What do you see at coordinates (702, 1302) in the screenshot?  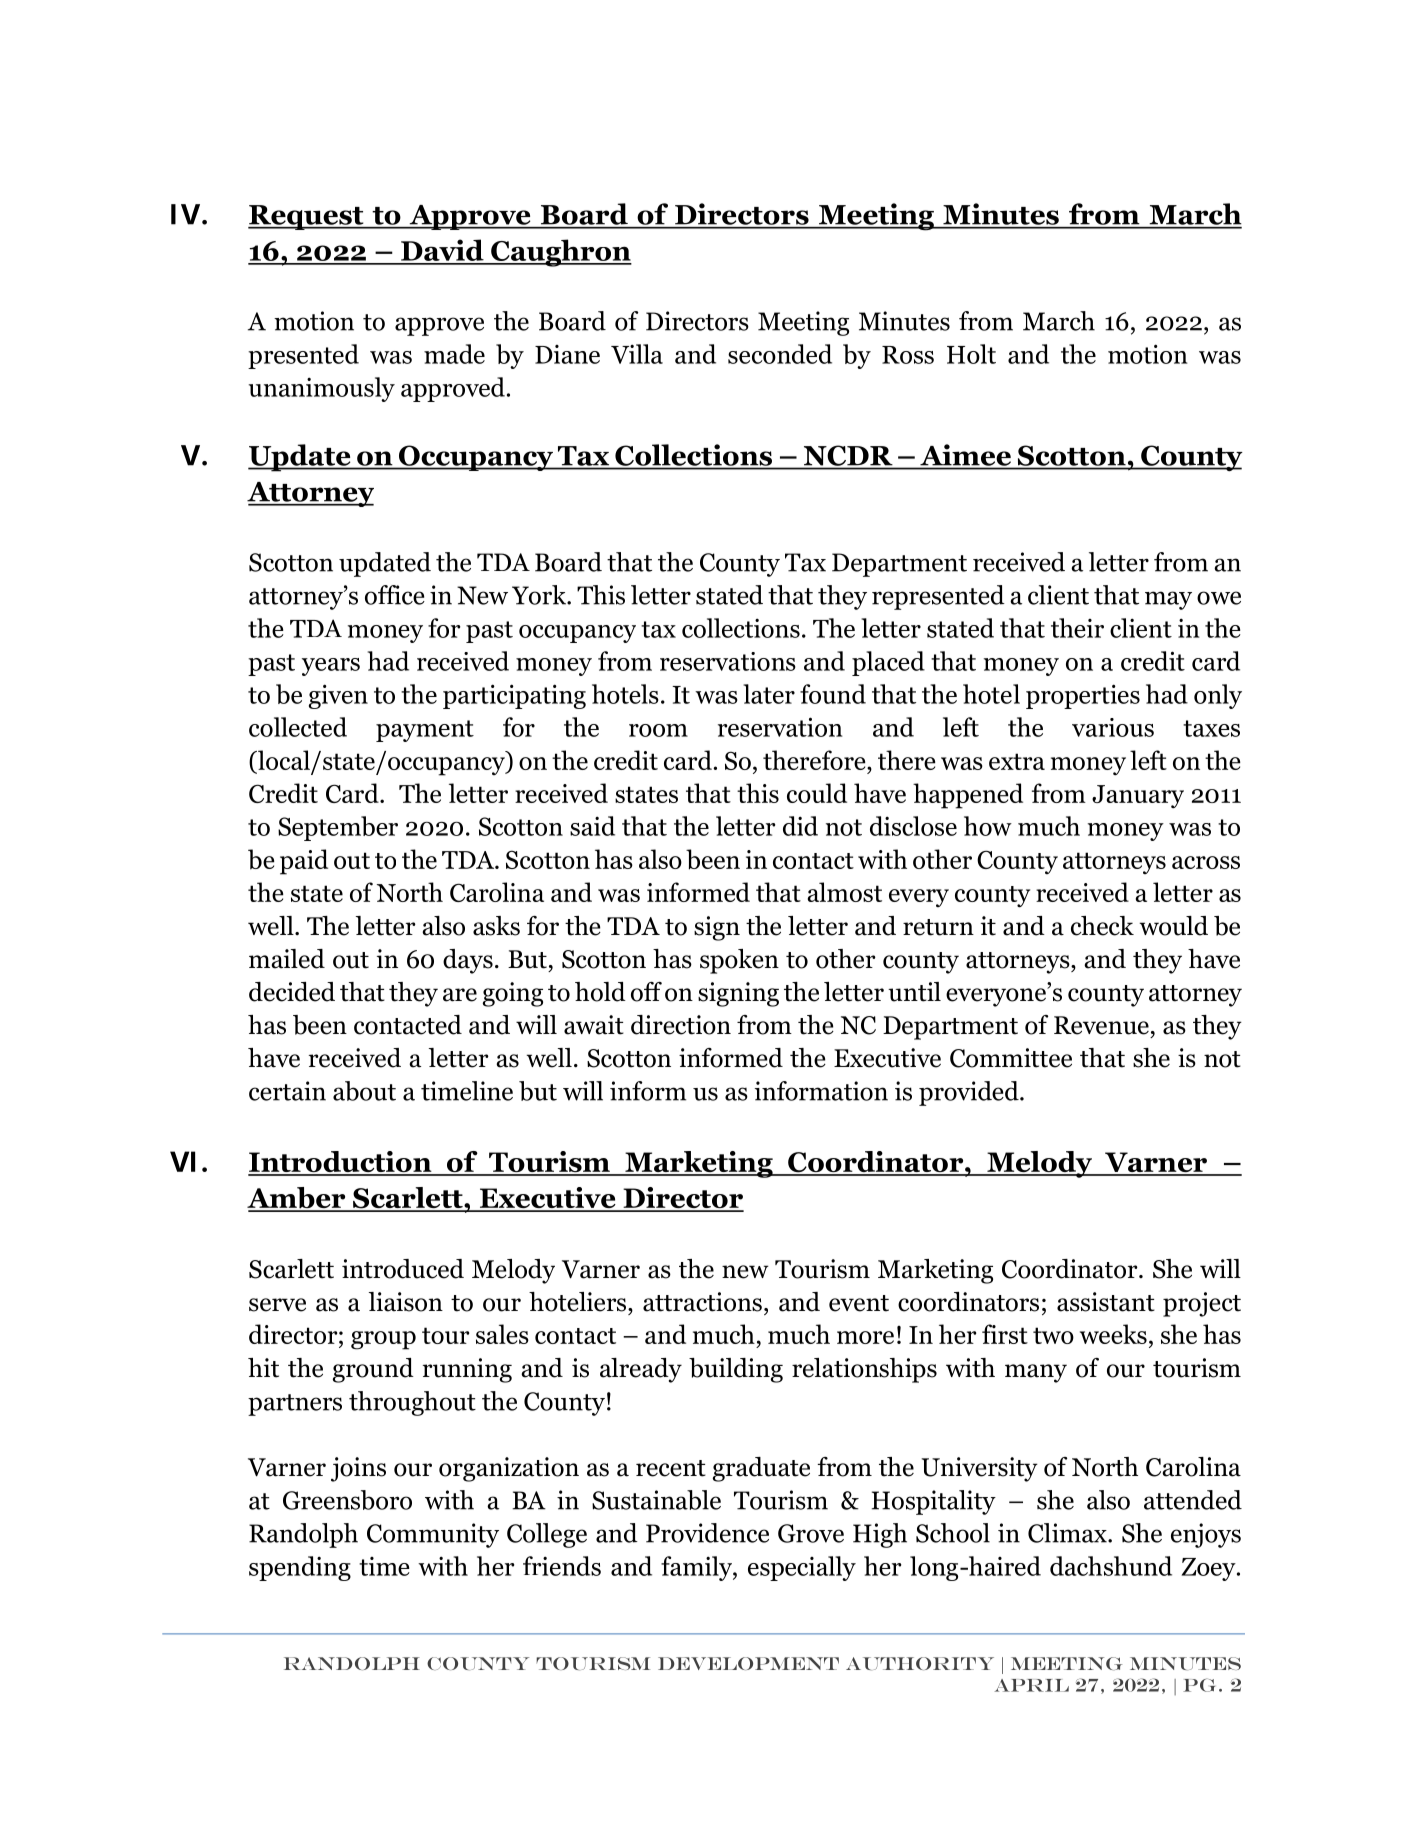 I see `attractions` at bounding box center [702, 1302].
